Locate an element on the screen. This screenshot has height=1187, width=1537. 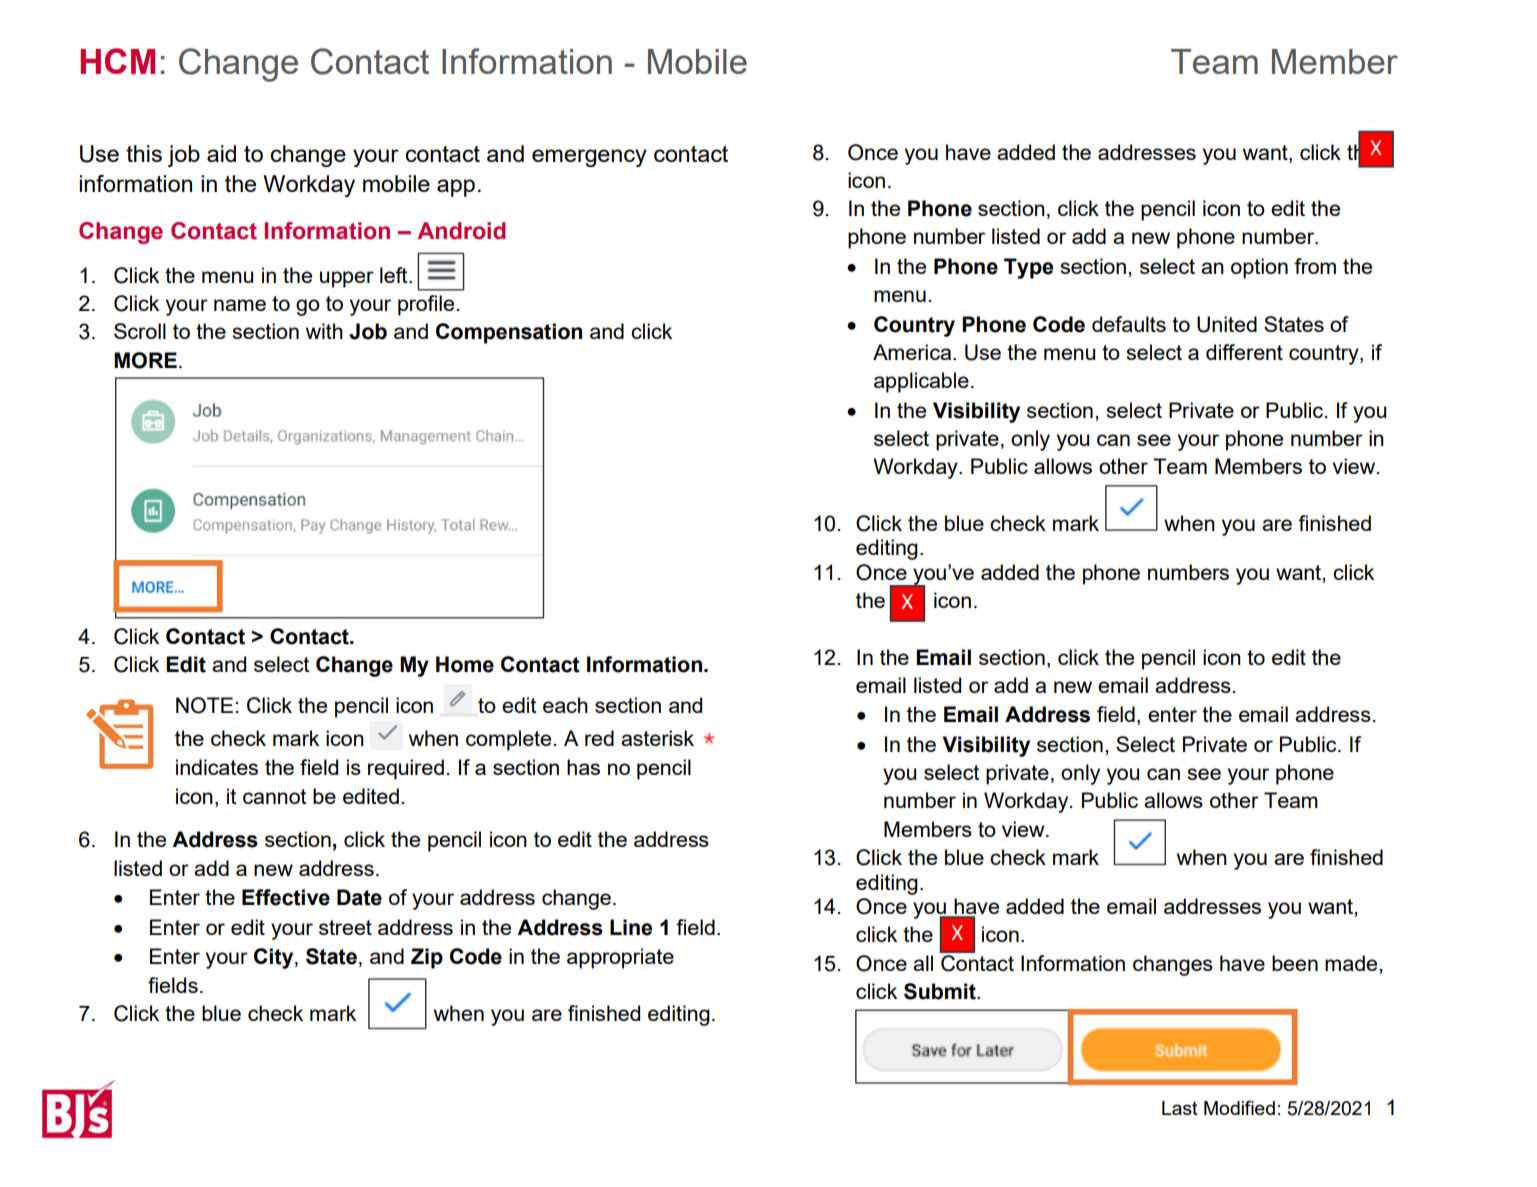
indicates is located at coordinates (217, 767).
